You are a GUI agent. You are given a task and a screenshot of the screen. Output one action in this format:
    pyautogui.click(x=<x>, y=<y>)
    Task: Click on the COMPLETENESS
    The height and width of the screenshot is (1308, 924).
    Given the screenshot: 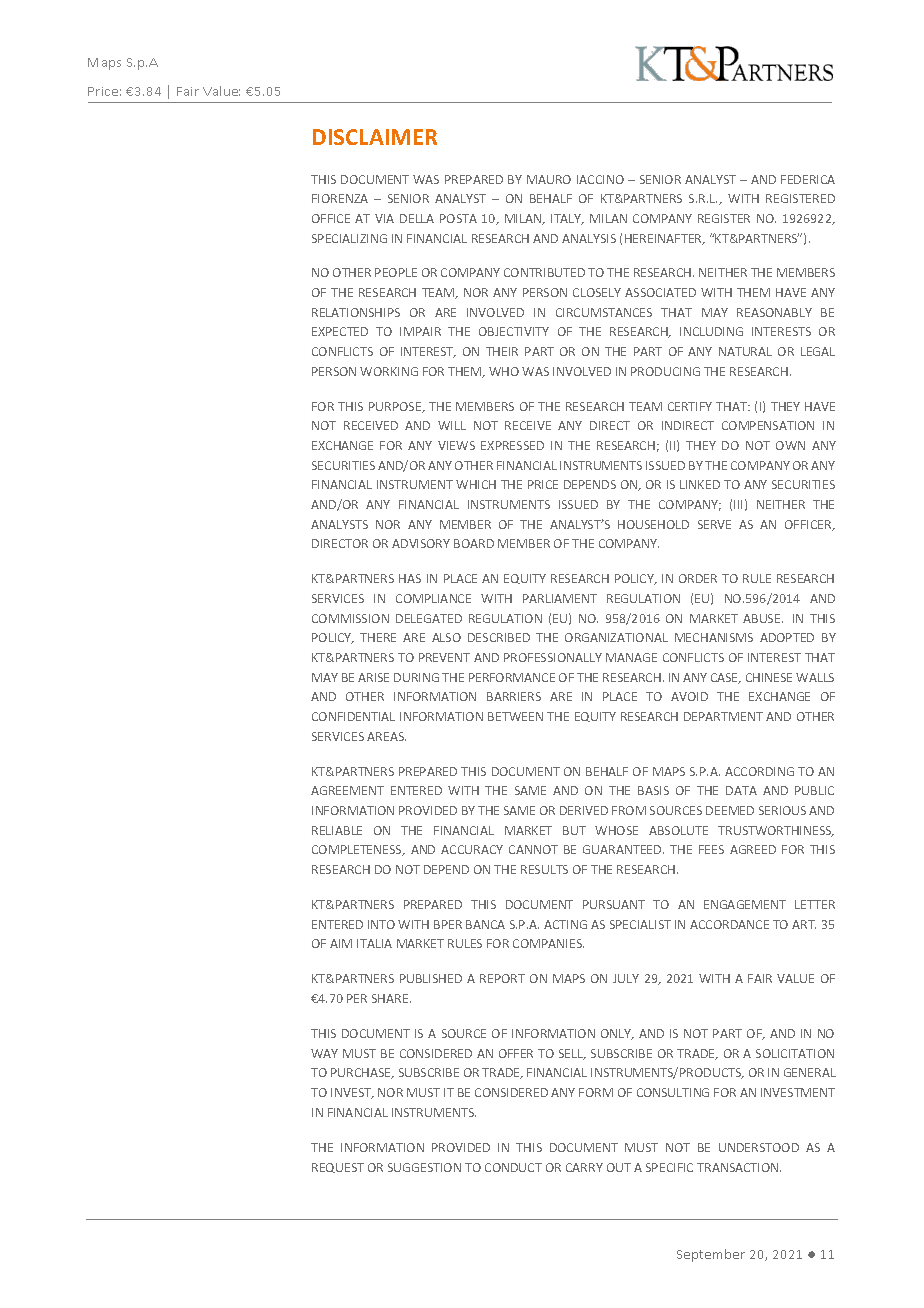 What is the action you would take?
    pyautogui.click(x=358, y=850)
